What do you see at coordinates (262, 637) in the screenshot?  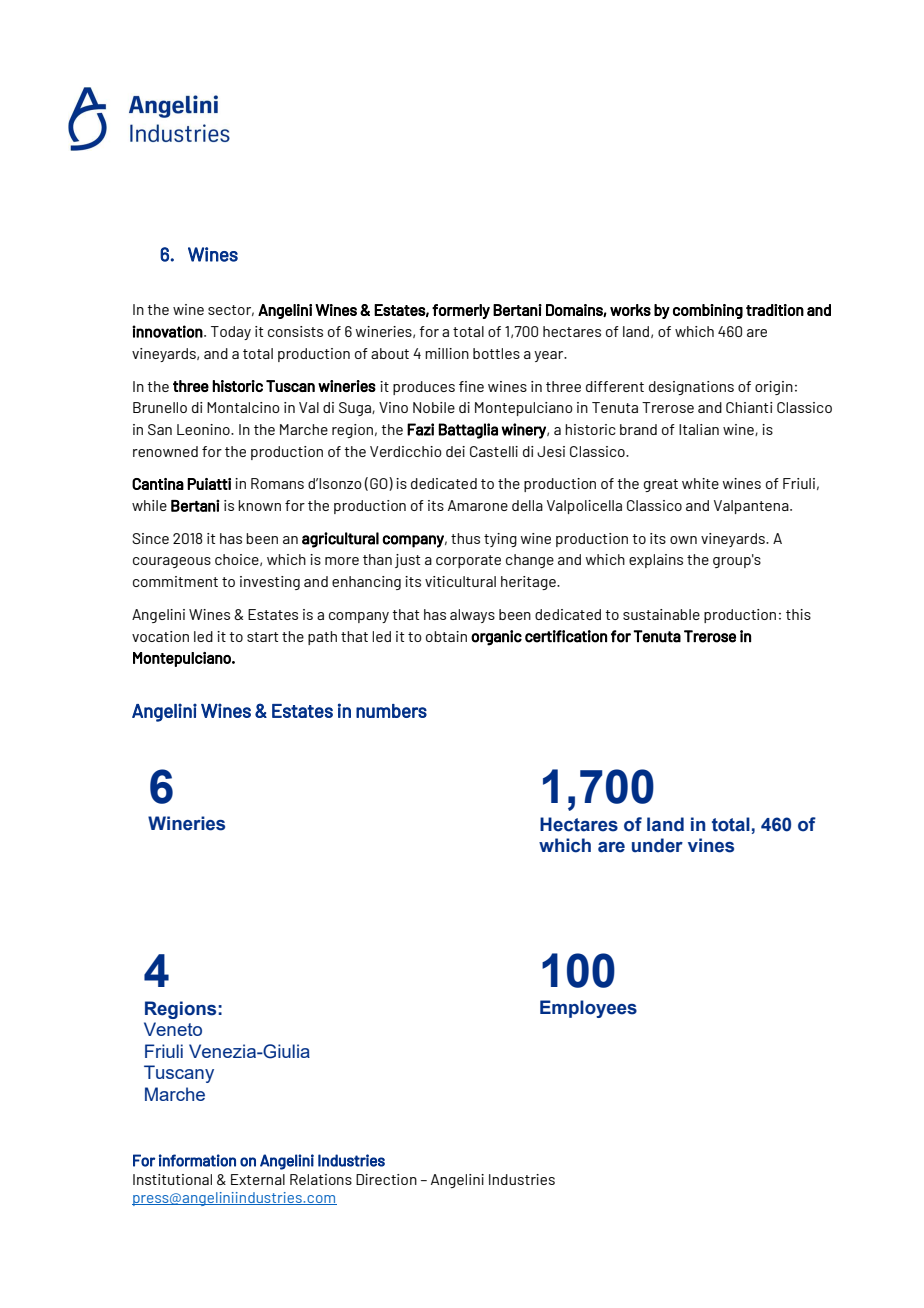 I see `start` at bounding box center [262, 637].
